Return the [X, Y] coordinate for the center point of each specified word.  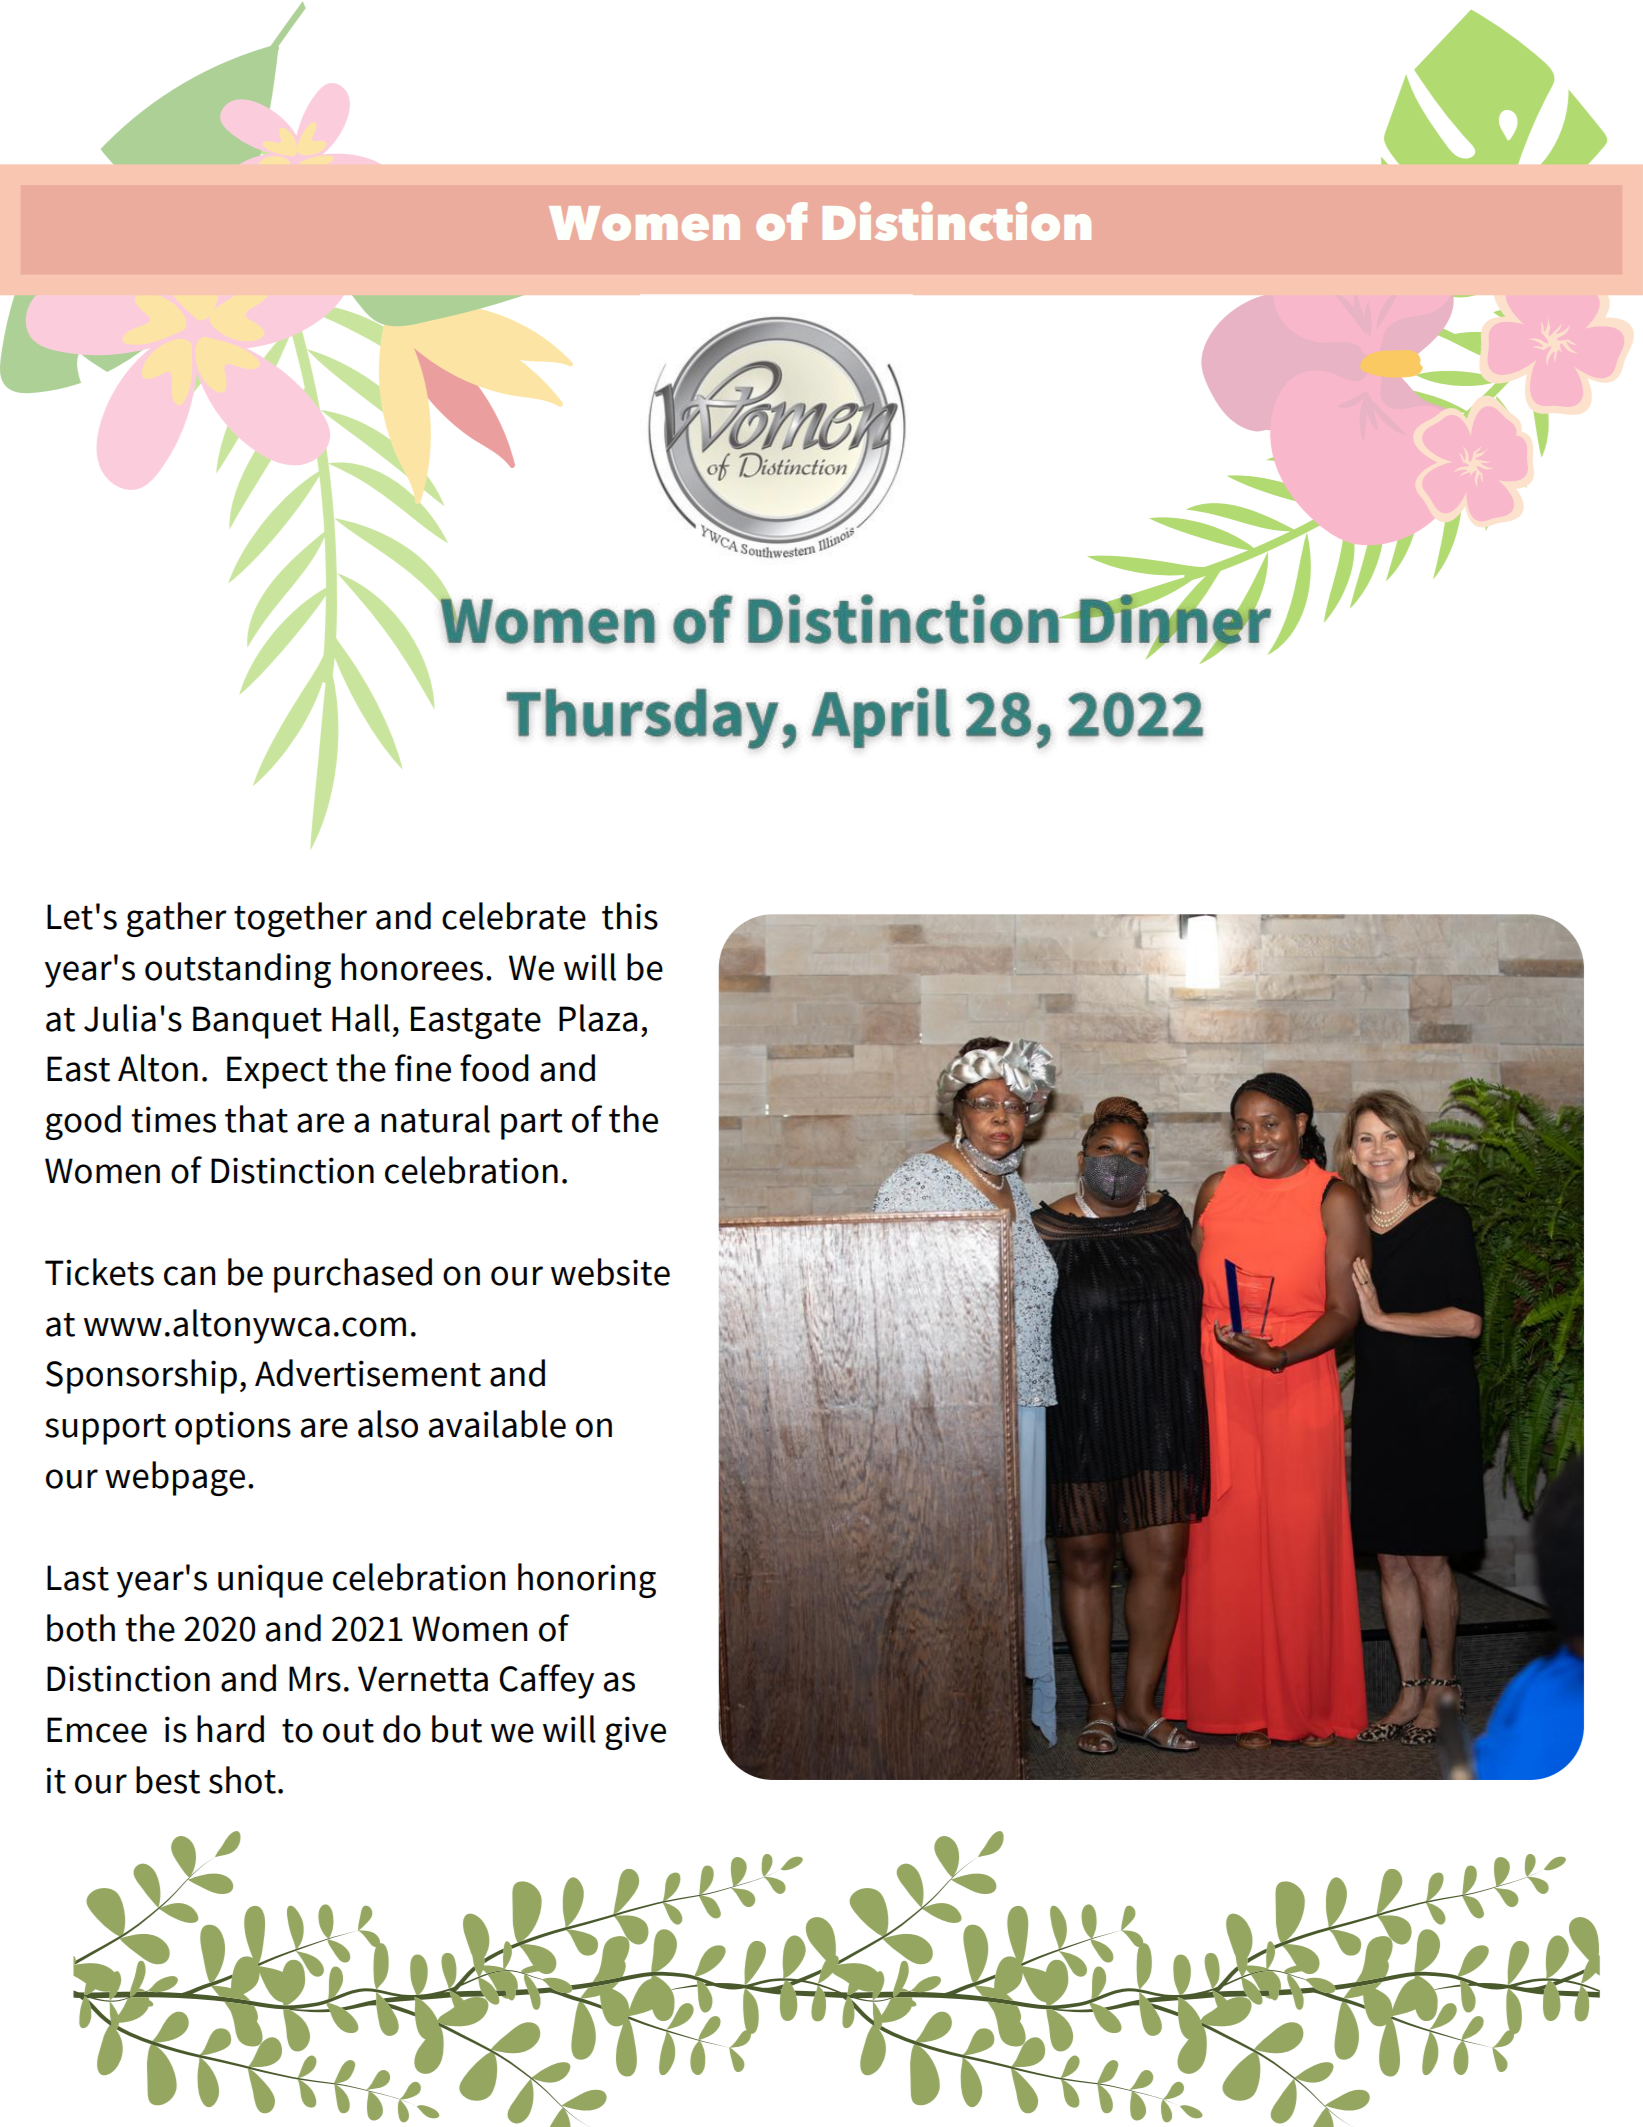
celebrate [514, 916]
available [497, 1424]
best [168, 1780]
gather [177, 919]
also [388, 1424]
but [457, 1729]
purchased [353, 1275]
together [300, 919]
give [635, 1733]
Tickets [99, 1272]
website [610, 1272]
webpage [175, 1478]
